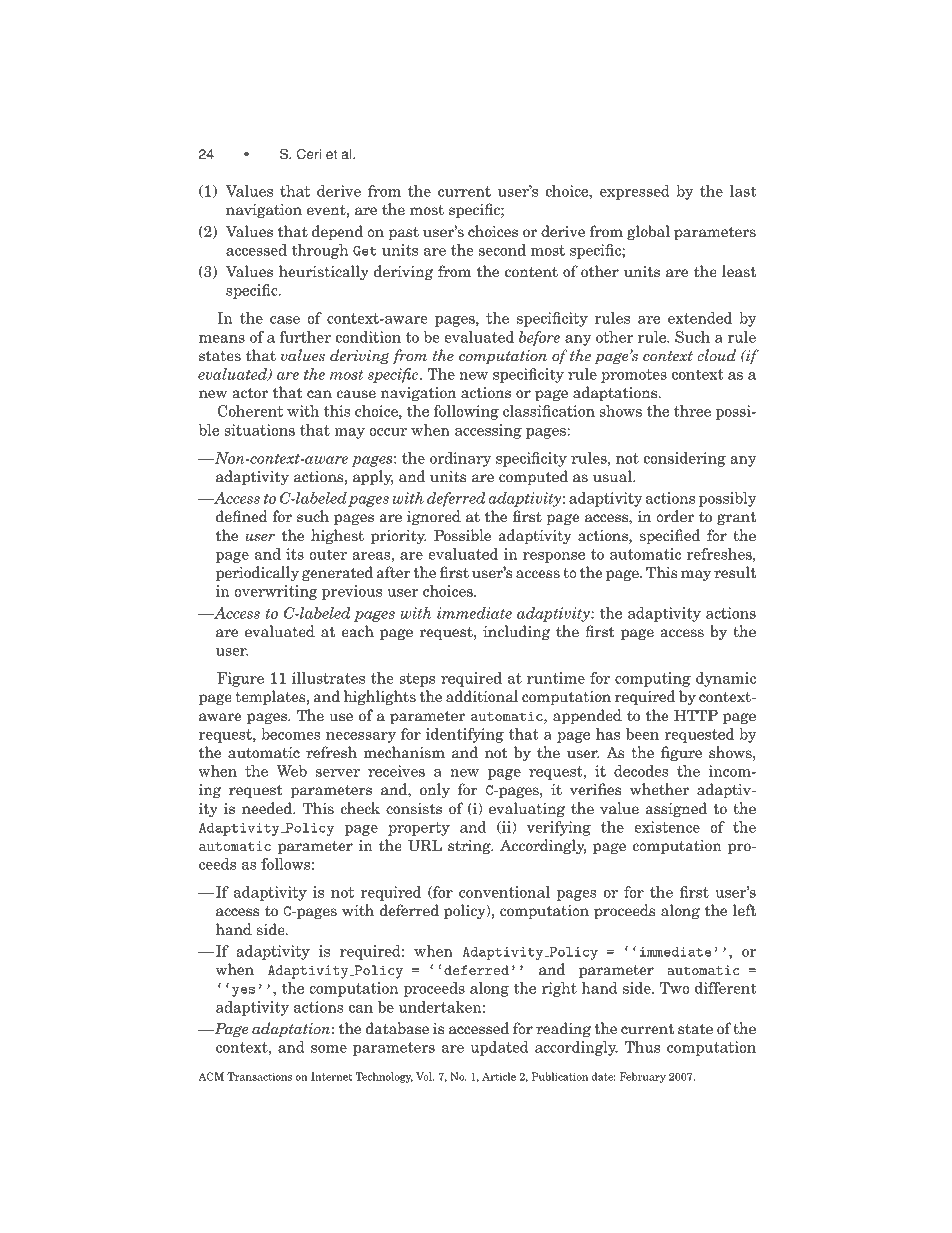  I want to click on through, so click(320, 251).
